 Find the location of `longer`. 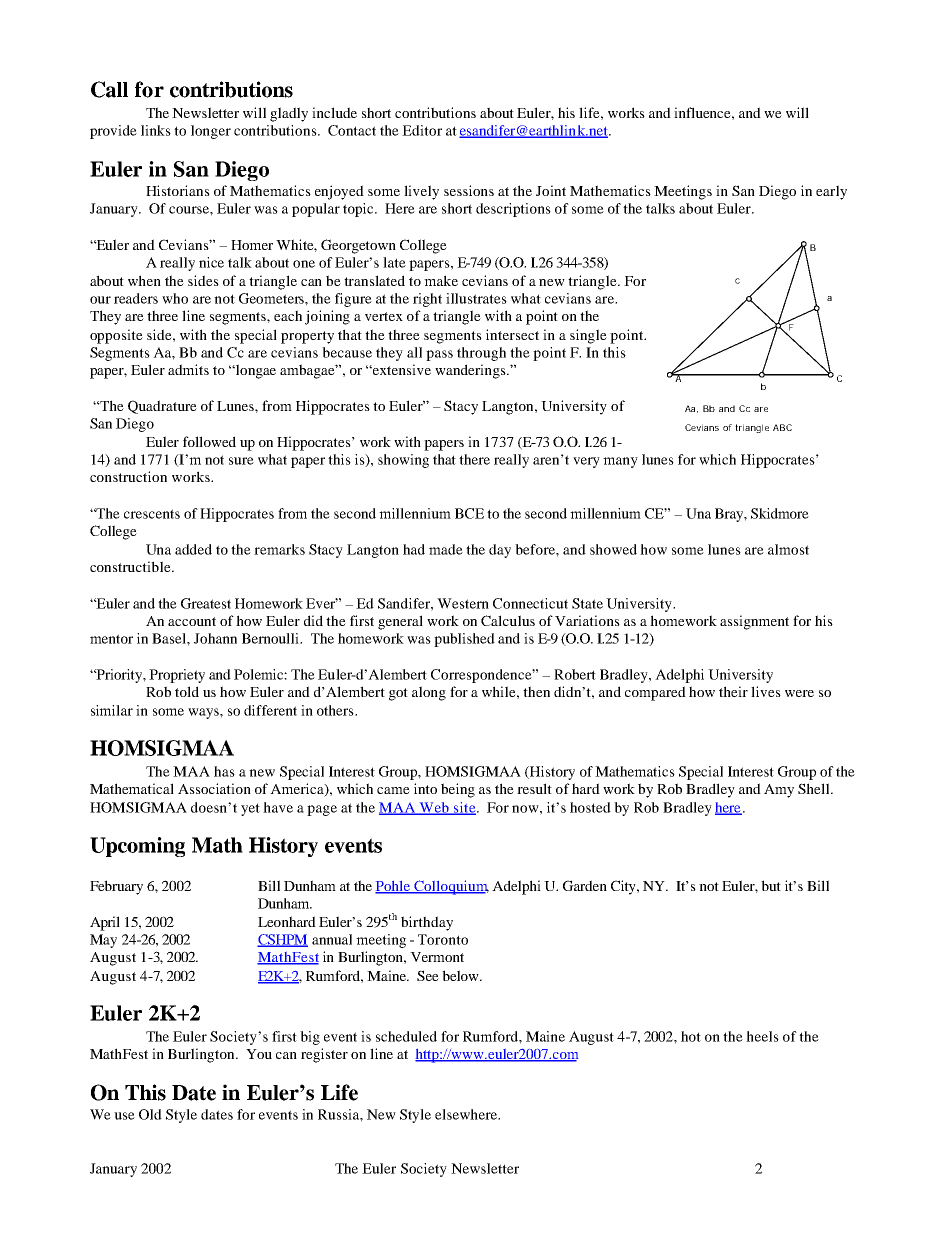

longer is located at coordinates (211, 132).
